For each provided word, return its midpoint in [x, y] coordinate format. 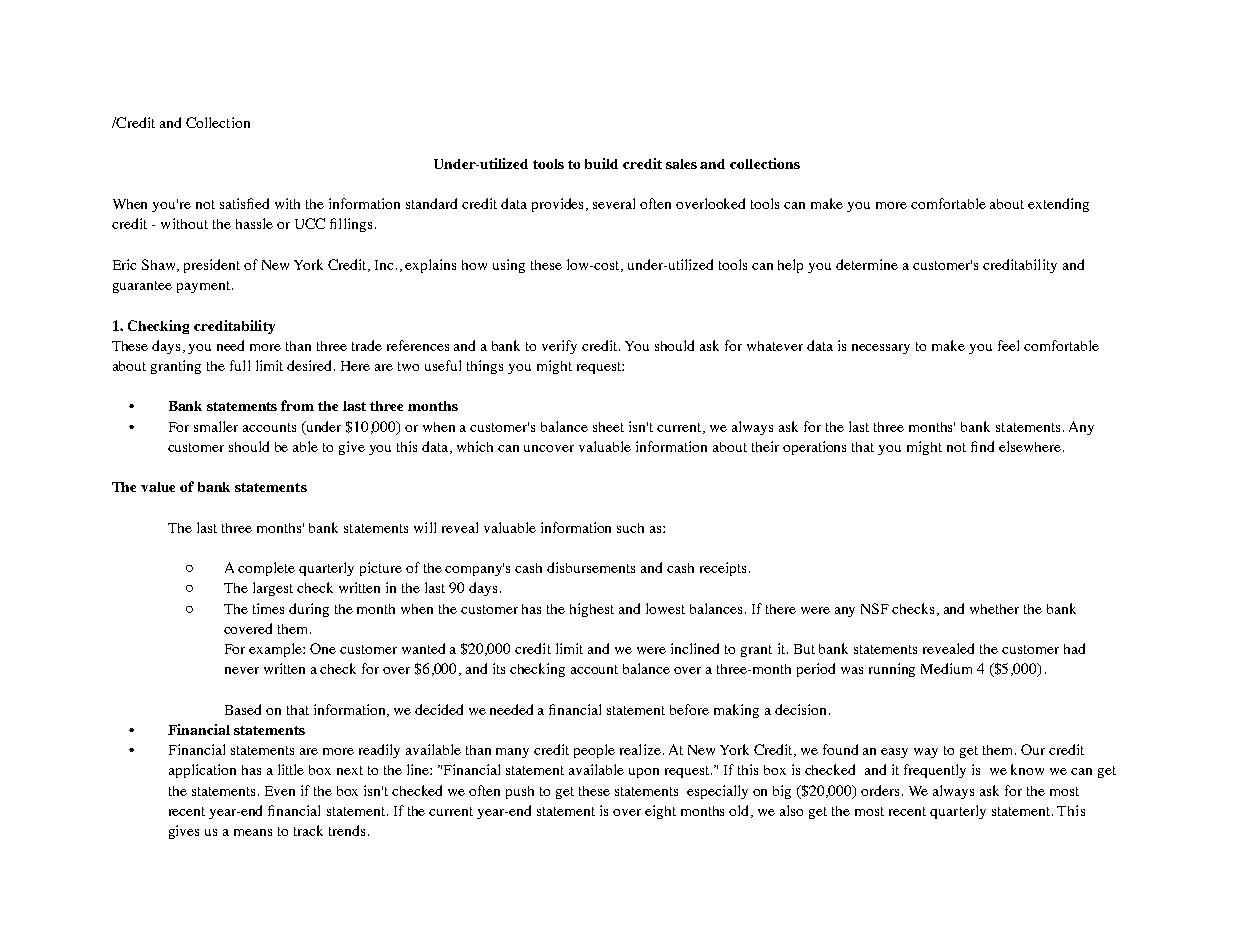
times [268, 608]
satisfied [244, 203]
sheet [608, 427]
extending [1058, 205]
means [253, 832]
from [297, 405]
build [601, 163]
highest [592, 610]
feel [1008, 345]
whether [994, 609]
